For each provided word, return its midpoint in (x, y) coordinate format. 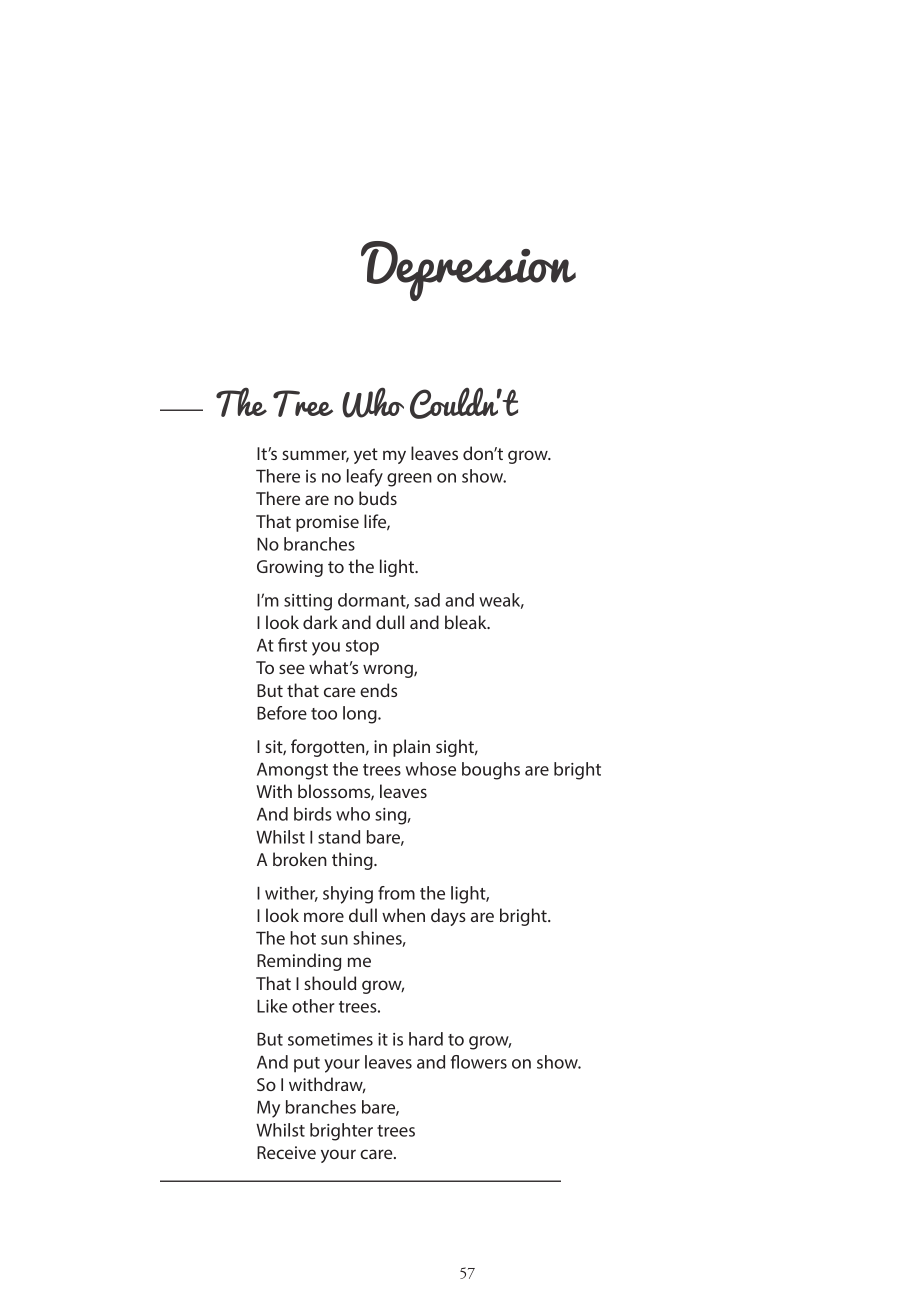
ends (378, 690)
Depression (468, 271)
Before (282, 713)
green (409, 480)
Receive (286, 1152)
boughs (491, 771)
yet (366, 456)
